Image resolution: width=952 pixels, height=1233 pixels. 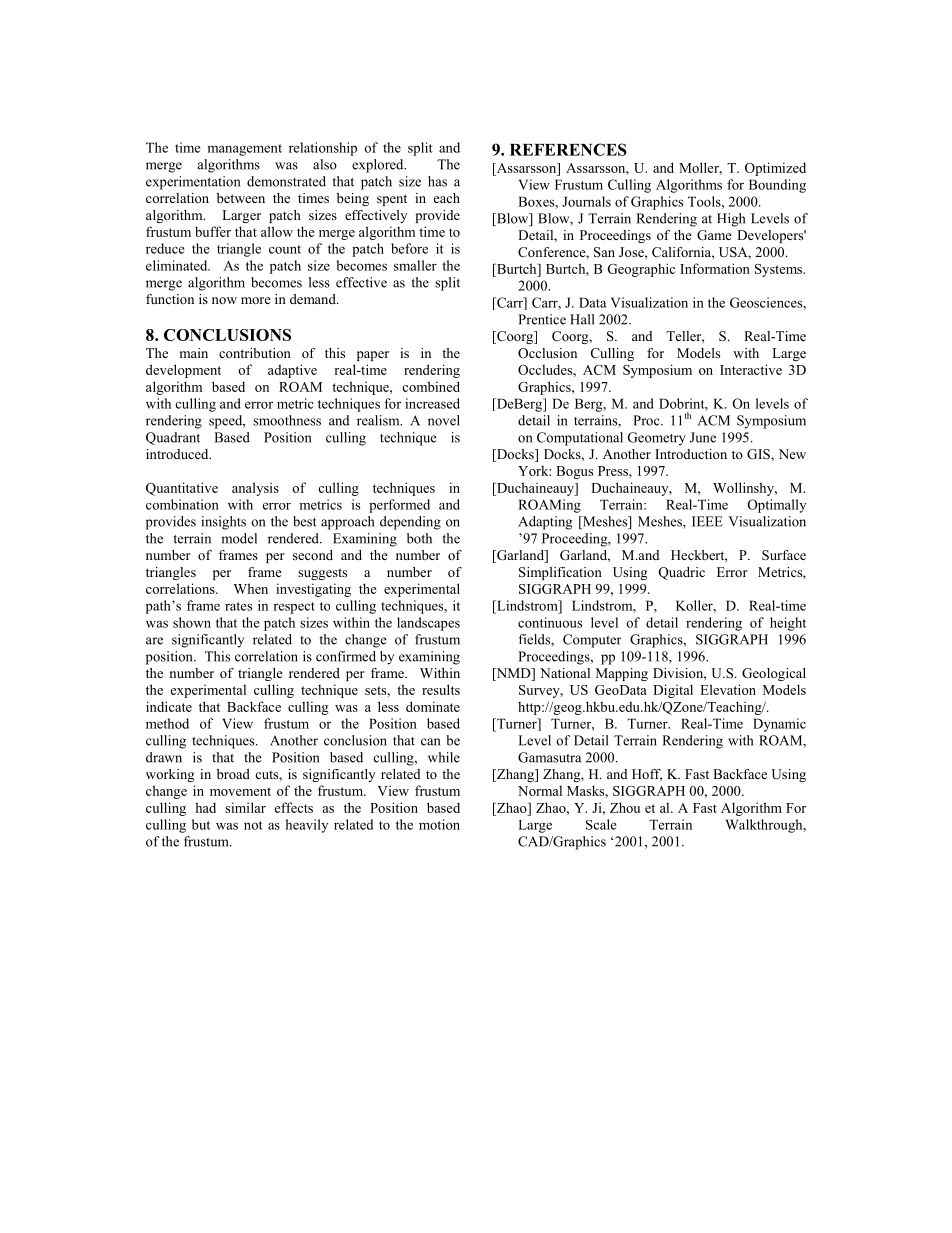 What do you see at coordinates (437, 181) in the screenshot?
I see `has` at bounding box center [437, 181].
